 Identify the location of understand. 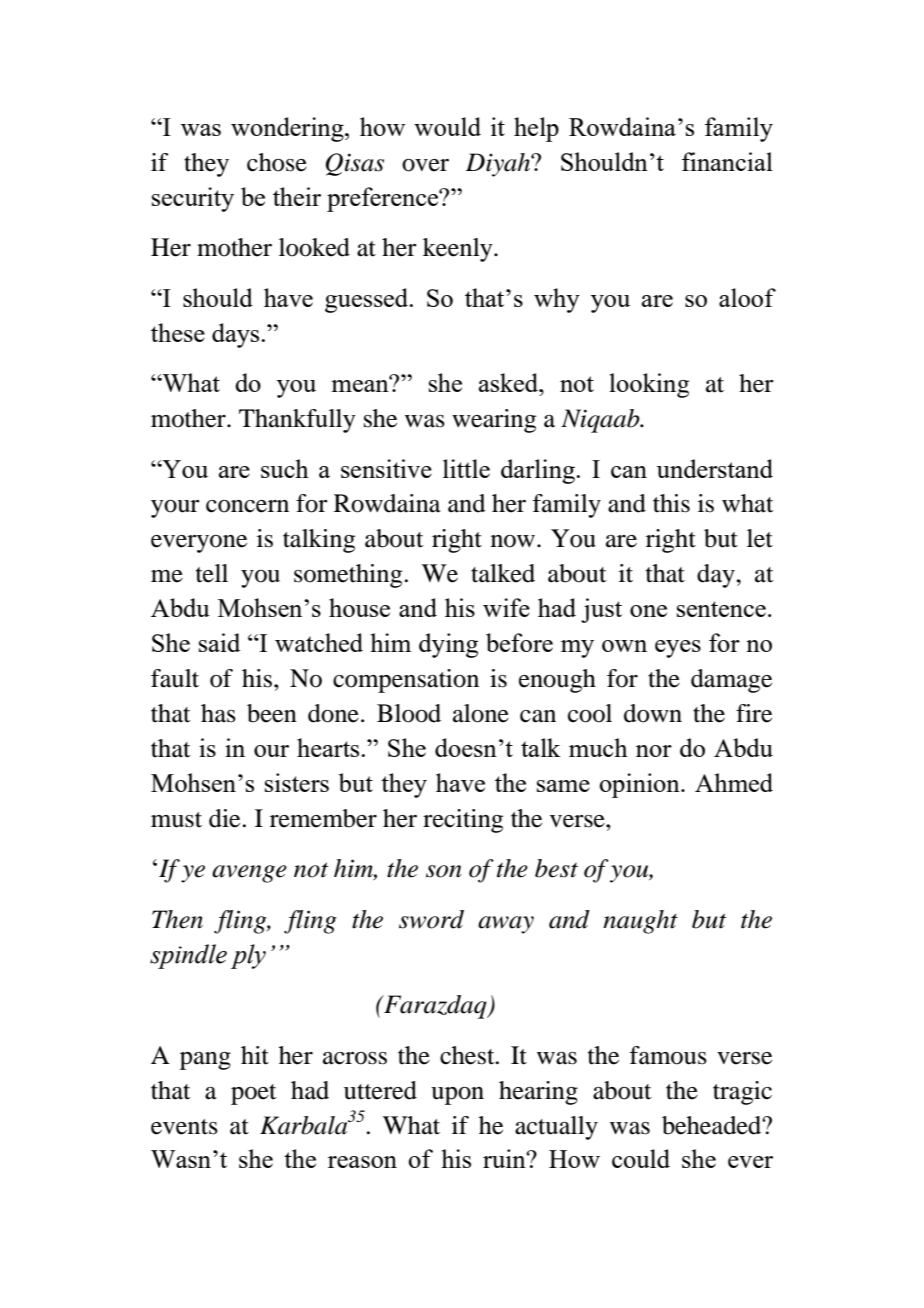
(714, 468).
